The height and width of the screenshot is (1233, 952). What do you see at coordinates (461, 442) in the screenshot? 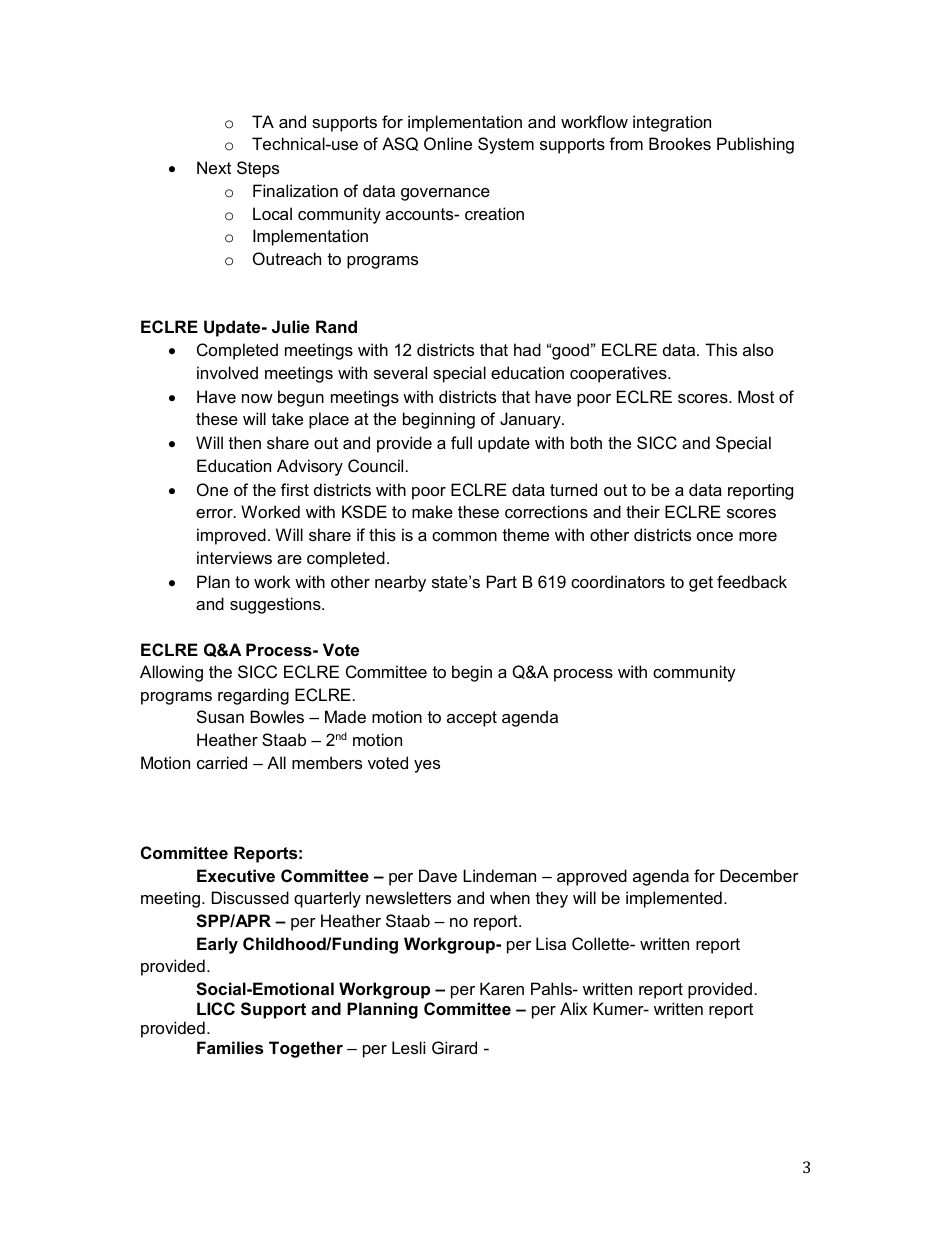
I see `full` at bounding box center [461, 442].
